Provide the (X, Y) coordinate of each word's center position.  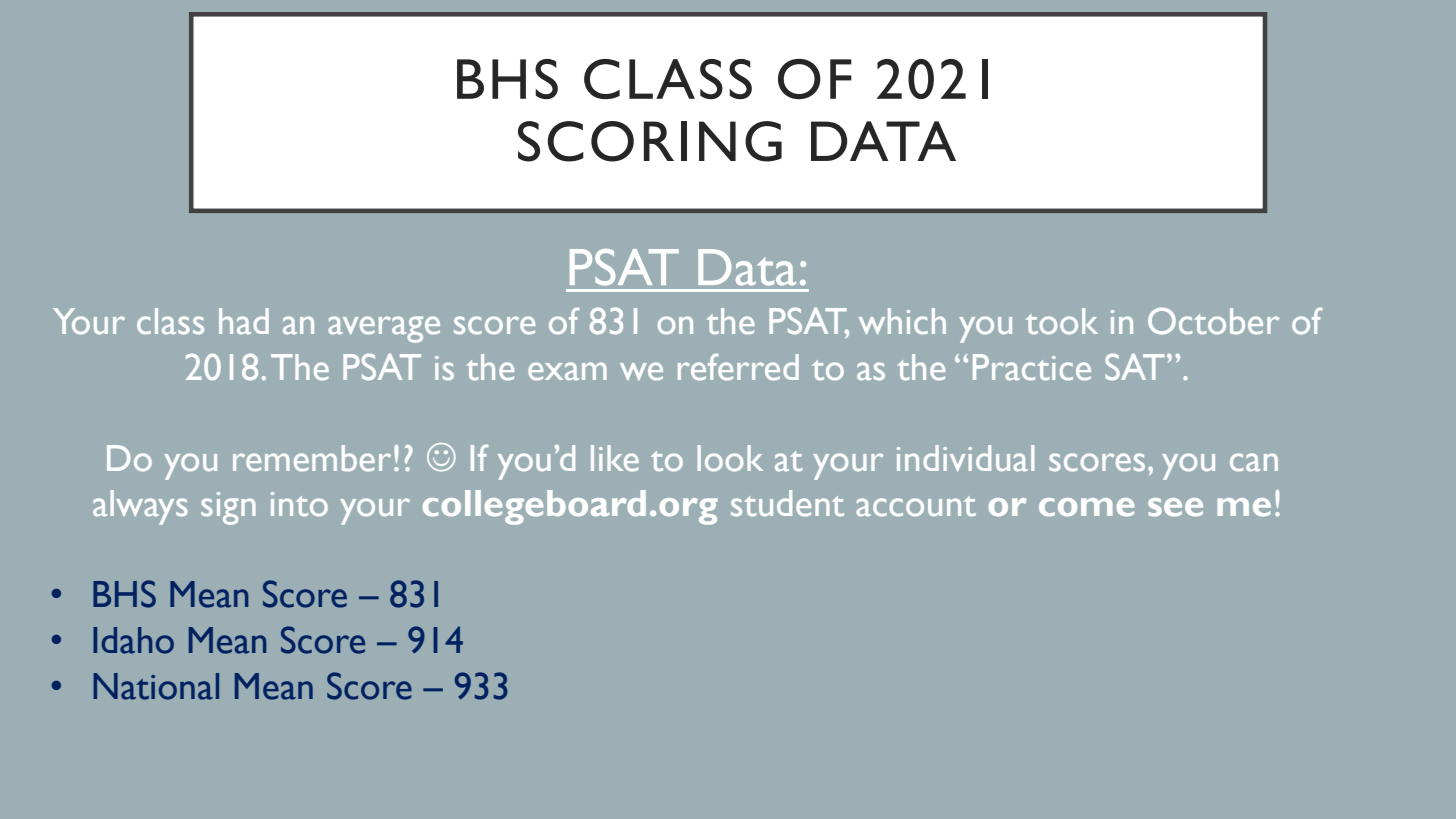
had (244, 321)
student (787, 503)
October (1213, 321)
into (299, 504)
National (156, 686)
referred (738, 367)
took (1062, 321)
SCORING (650, 141)
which (902, 321)
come (1087, 507)
